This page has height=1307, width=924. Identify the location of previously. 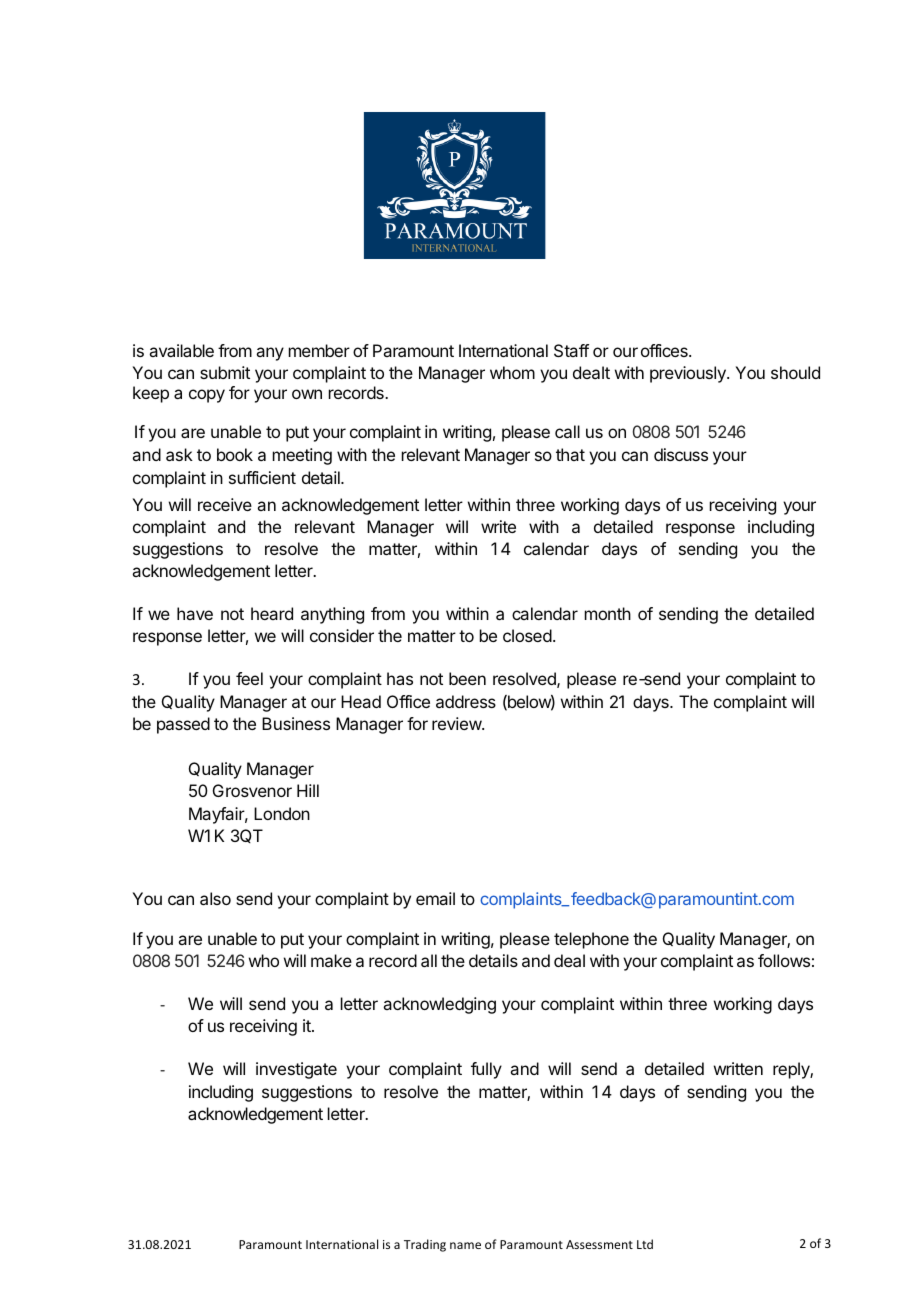
(689, 374).
